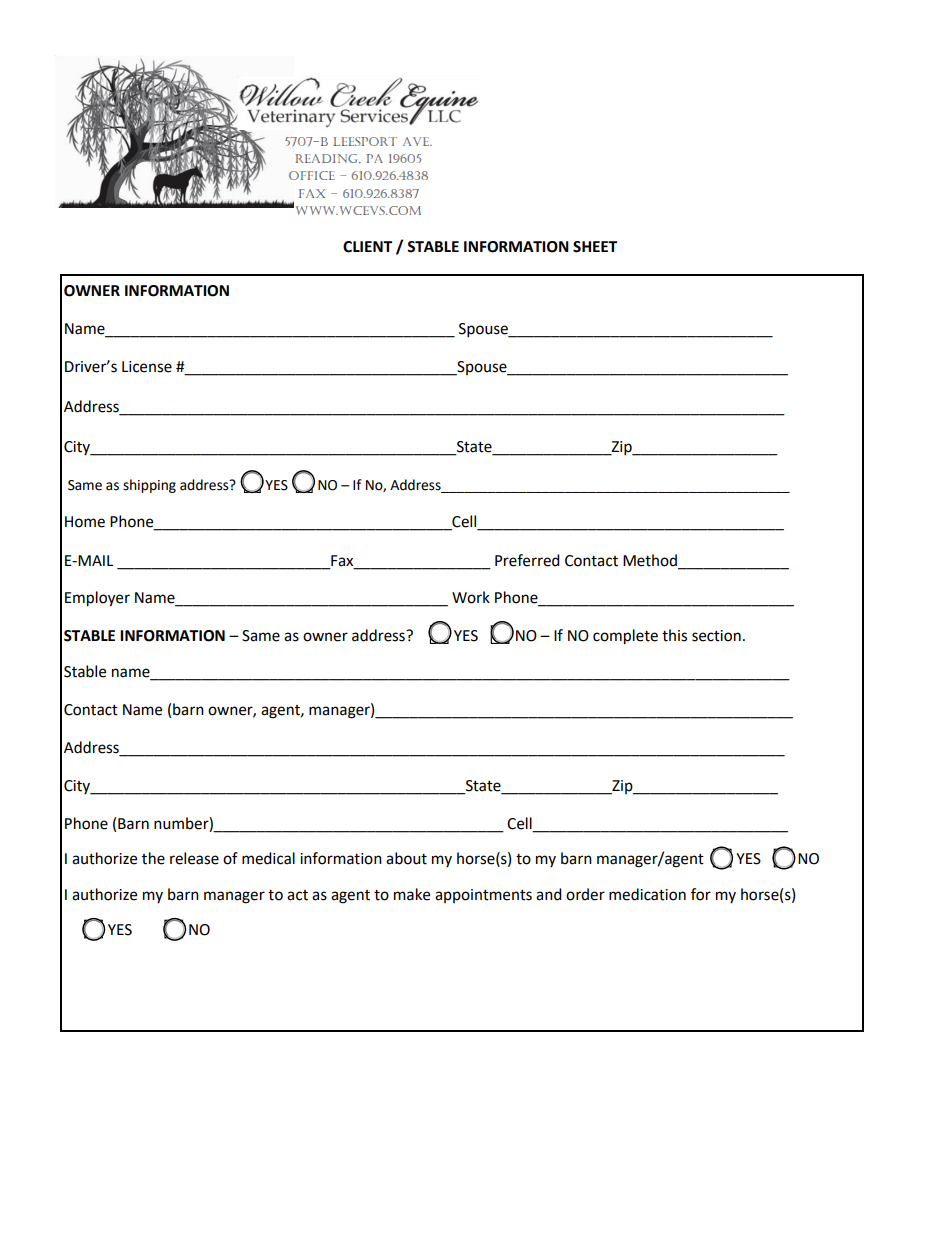 This page has height=1233, width=952. Describe the element at coordinates (367, 247) in the page. I see `CLIENT` at that location.
